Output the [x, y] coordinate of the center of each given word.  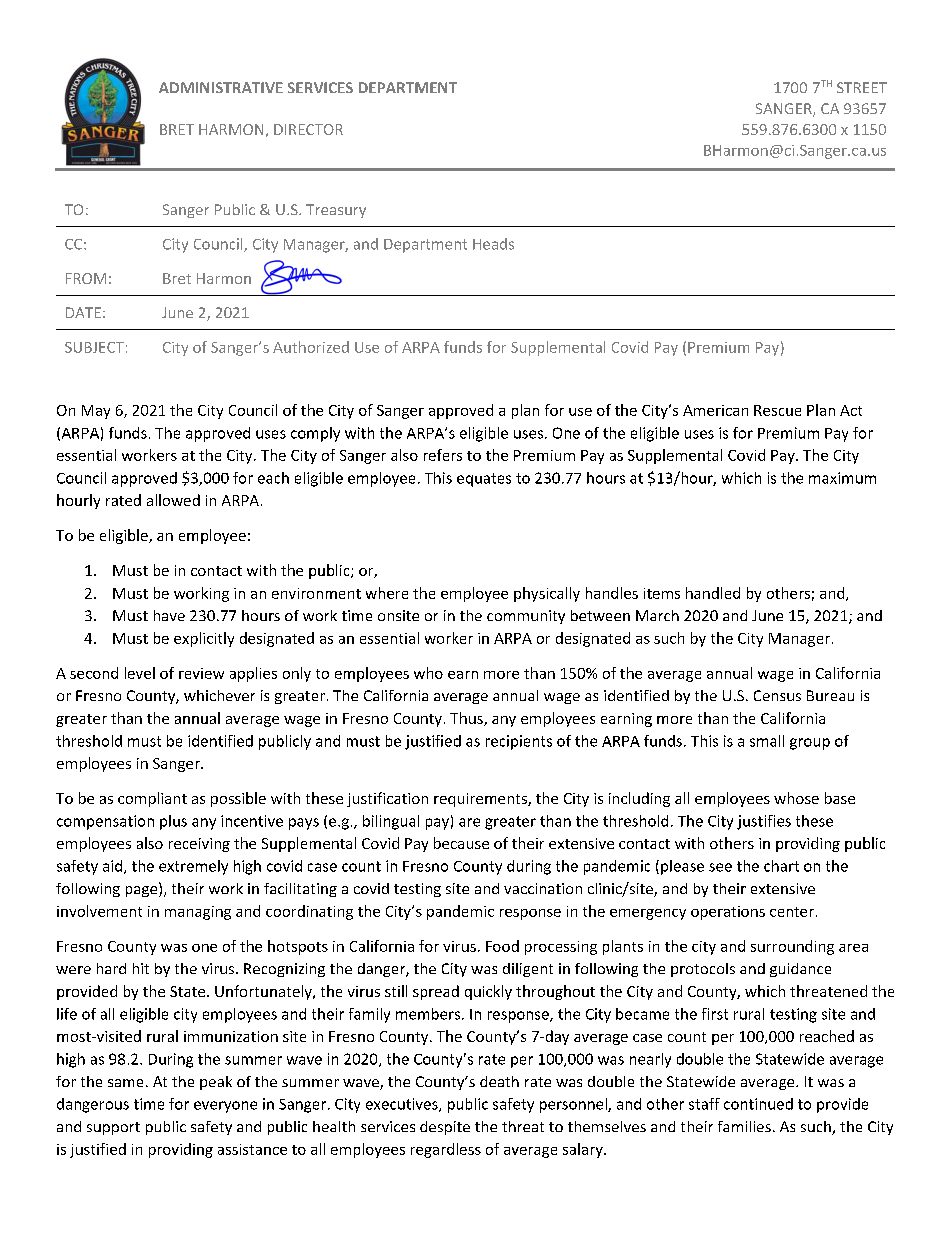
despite [445, 1128]
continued [758, 1104]
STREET [862, 87]
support [113, 1128]
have [169, 615]
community [526, 617]
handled [713, 593]
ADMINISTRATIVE [221, 87]
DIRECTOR [308, 129]
